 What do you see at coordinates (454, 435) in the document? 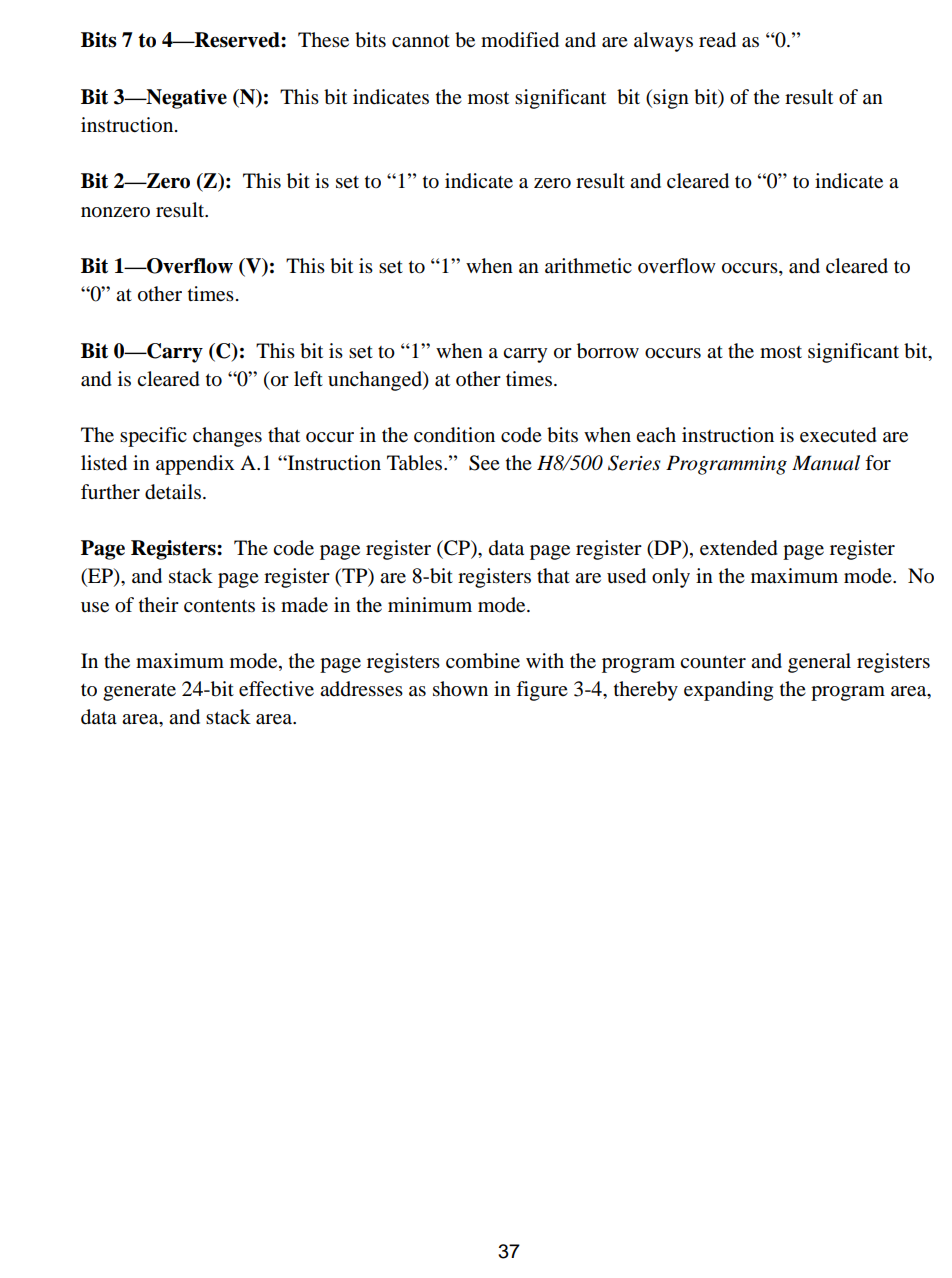
I see `condition` at bounding box center [454, 435].
